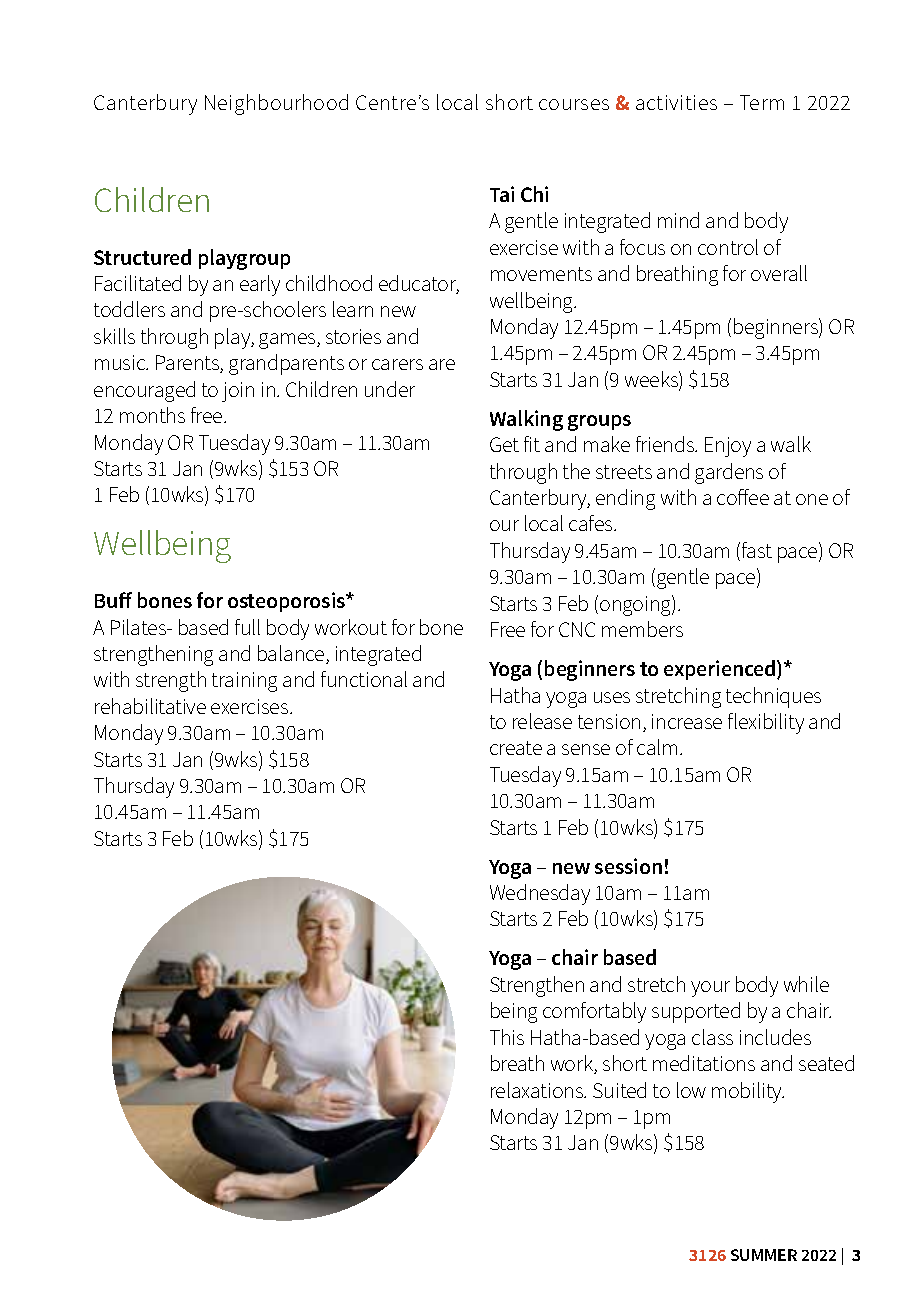 Image resolution: width=924 pixels, height=1311 pixels. I want to click on months, so click(152, 415).
